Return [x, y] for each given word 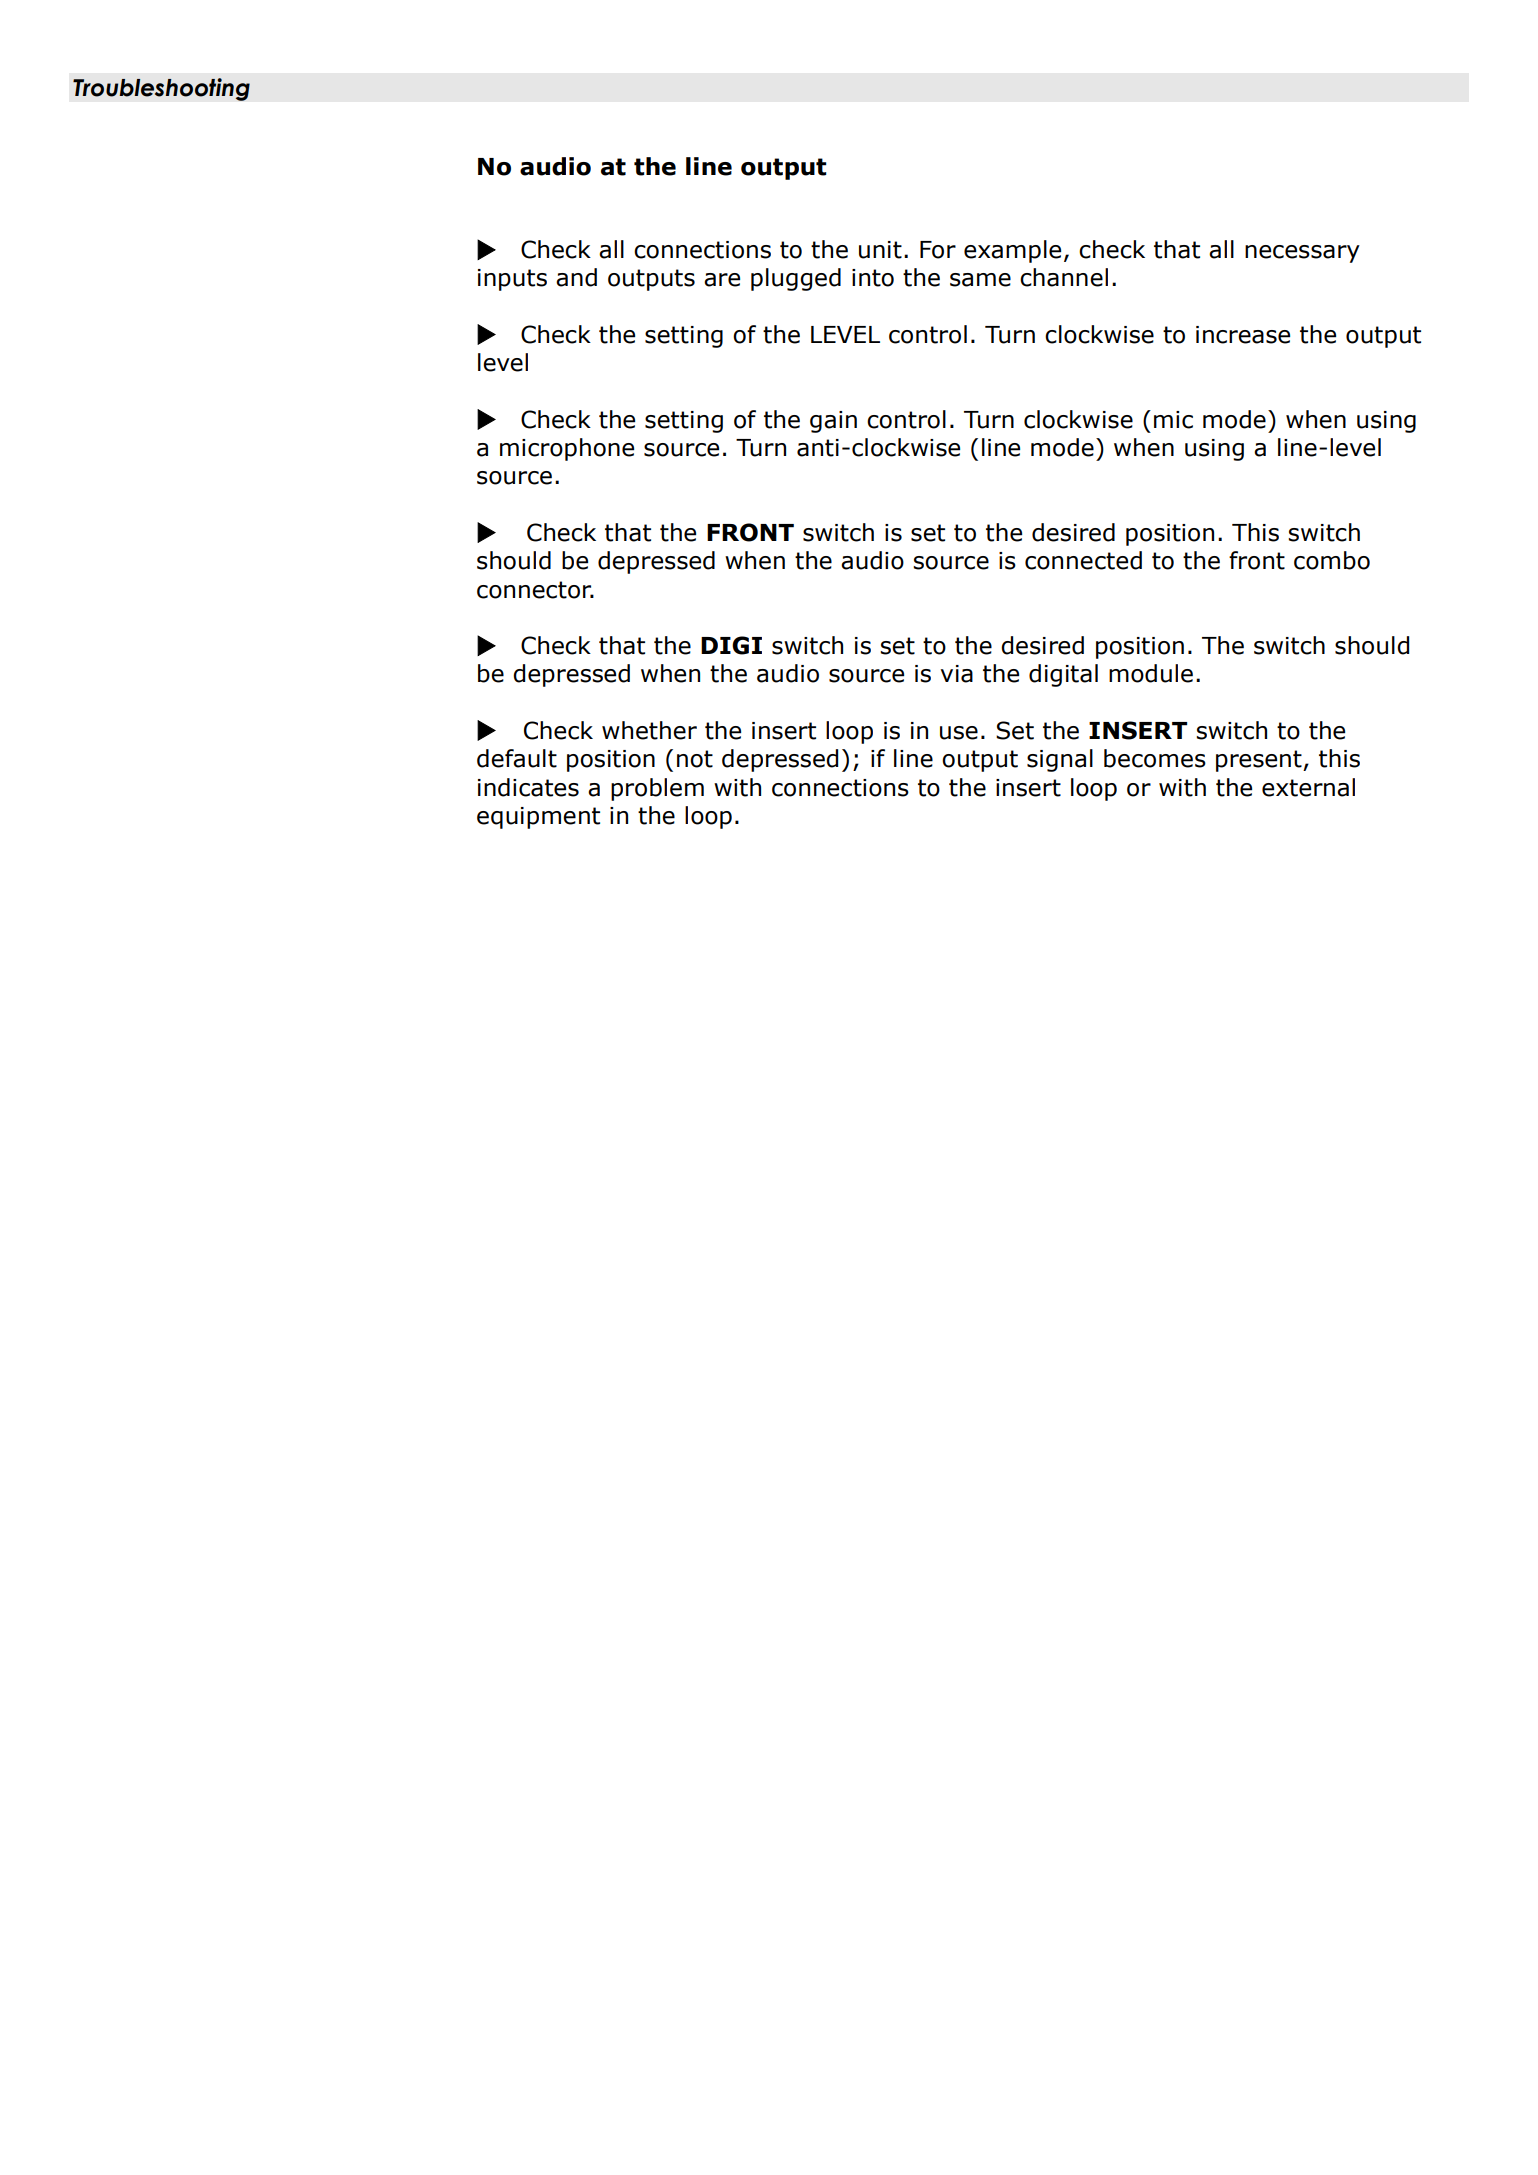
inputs [512, 280]
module [1151, 673]
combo [1332, 560]
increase [1243, 335]
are [722, 280]
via [957, 674]
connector [535, 590]
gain [833, 422]
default [517, 758]
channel [1064, 277]
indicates [528, 787]
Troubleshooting [161, 89]
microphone [567, 449]
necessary [1302, 254]
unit [880, 250]
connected [1083, 560]
